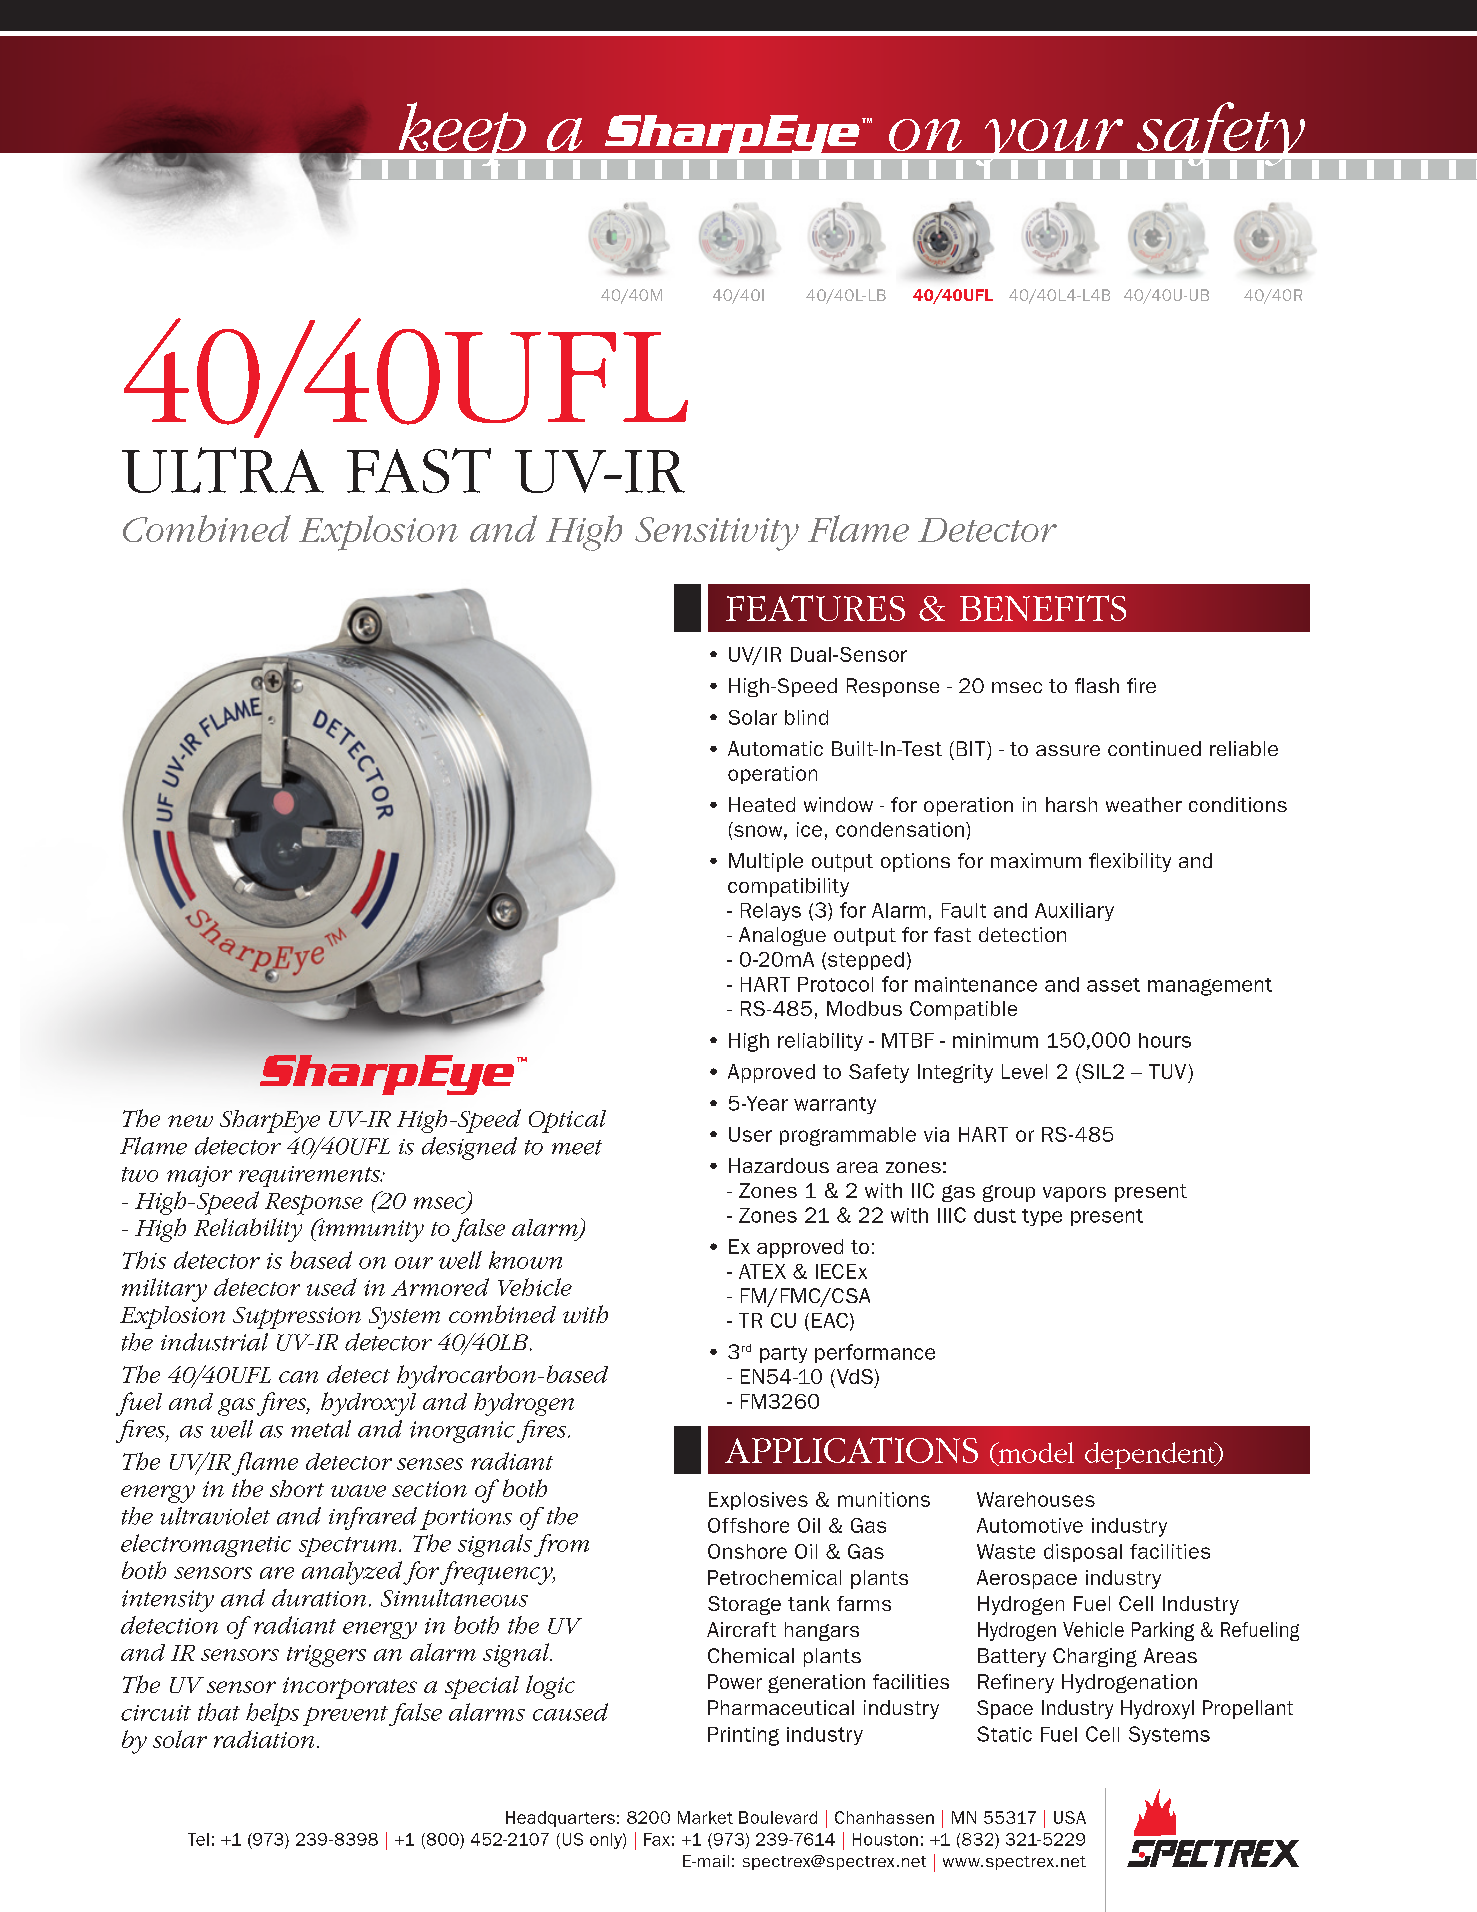  What do you see at coordinates (779, 1165) in the screenshot?
I see `Hazardous` at bounding box center [779, 1165].
